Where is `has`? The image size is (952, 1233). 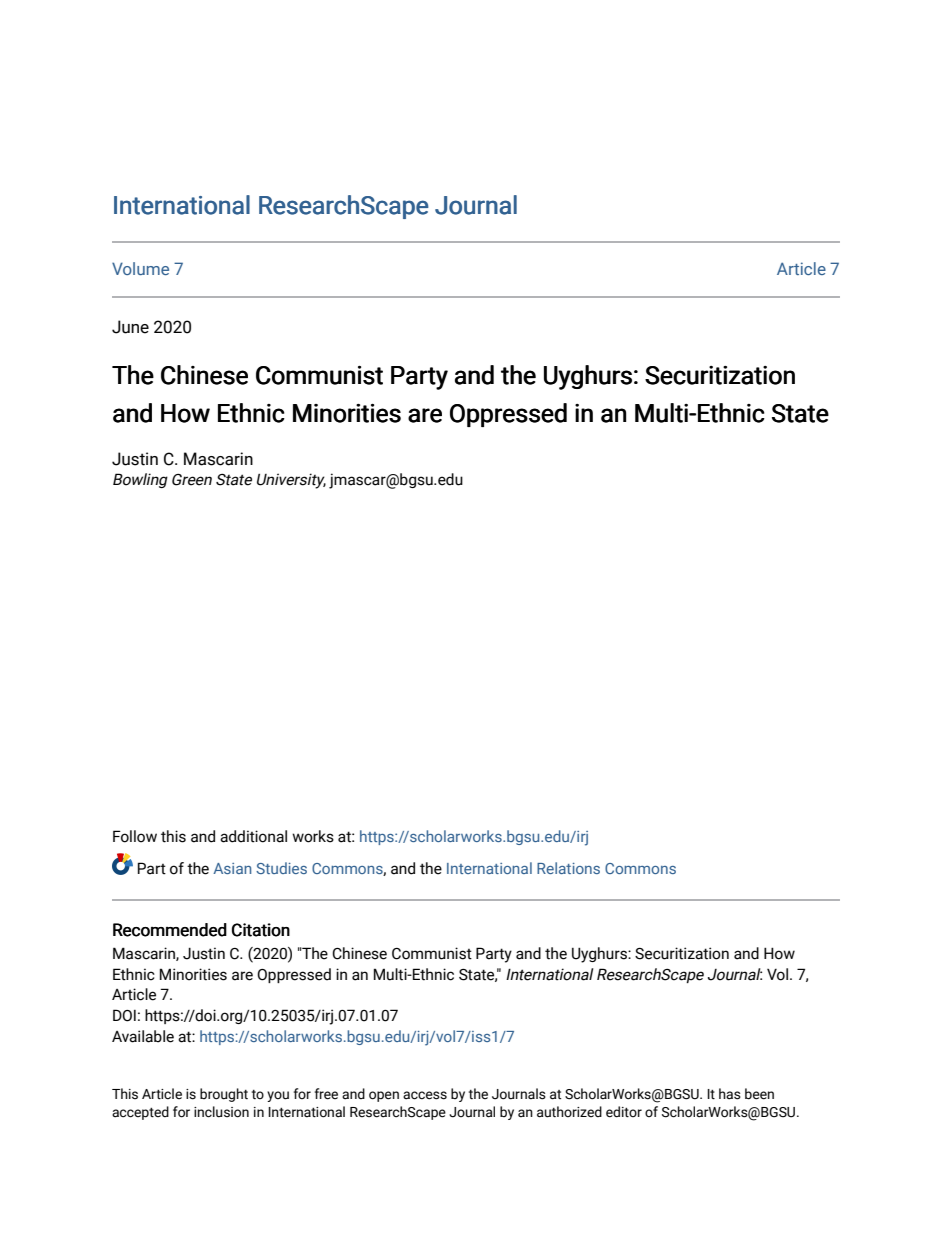
has is located at coordinates (730, 1094).
